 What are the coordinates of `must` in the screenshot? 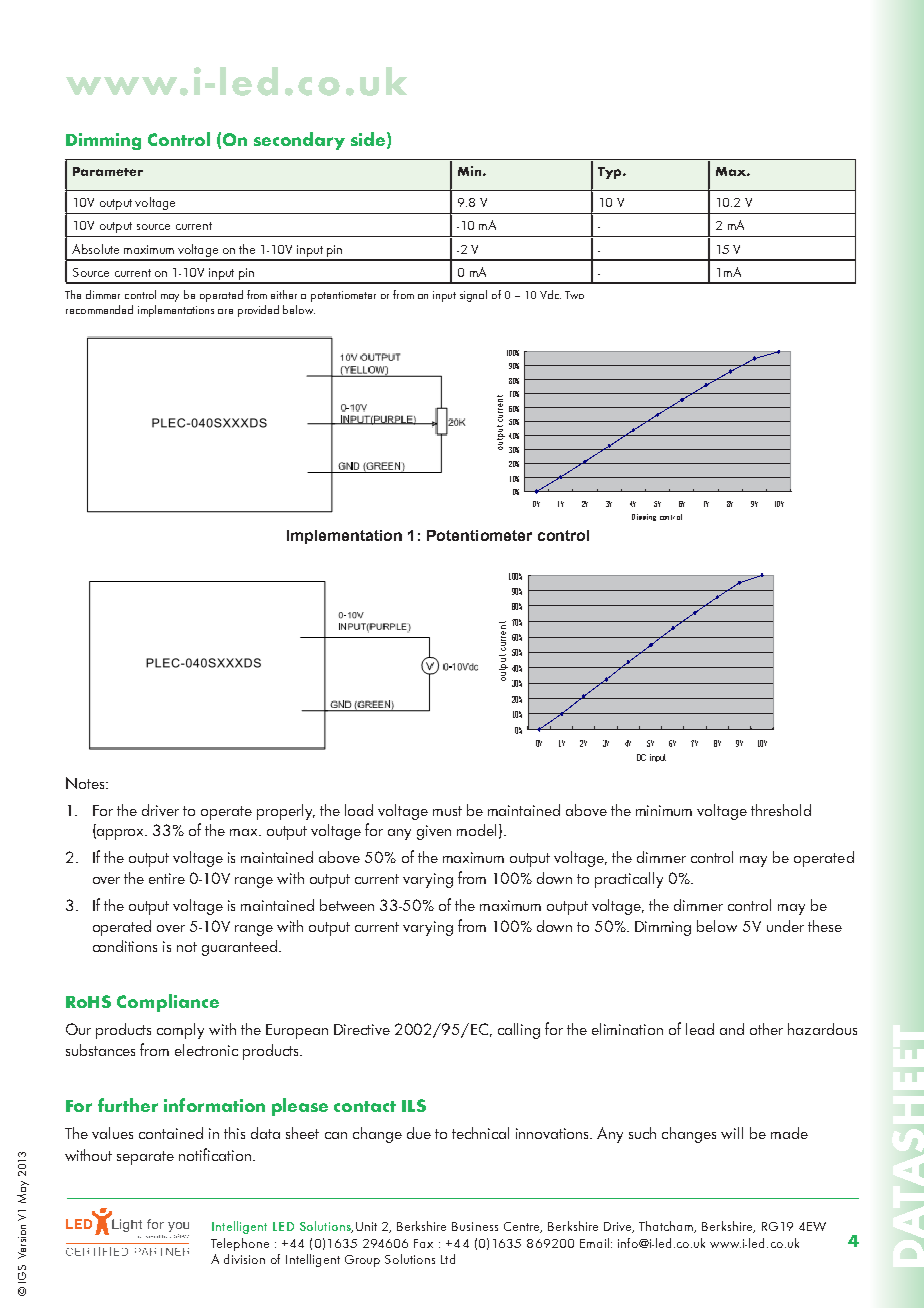 It's located at (447, 811).
